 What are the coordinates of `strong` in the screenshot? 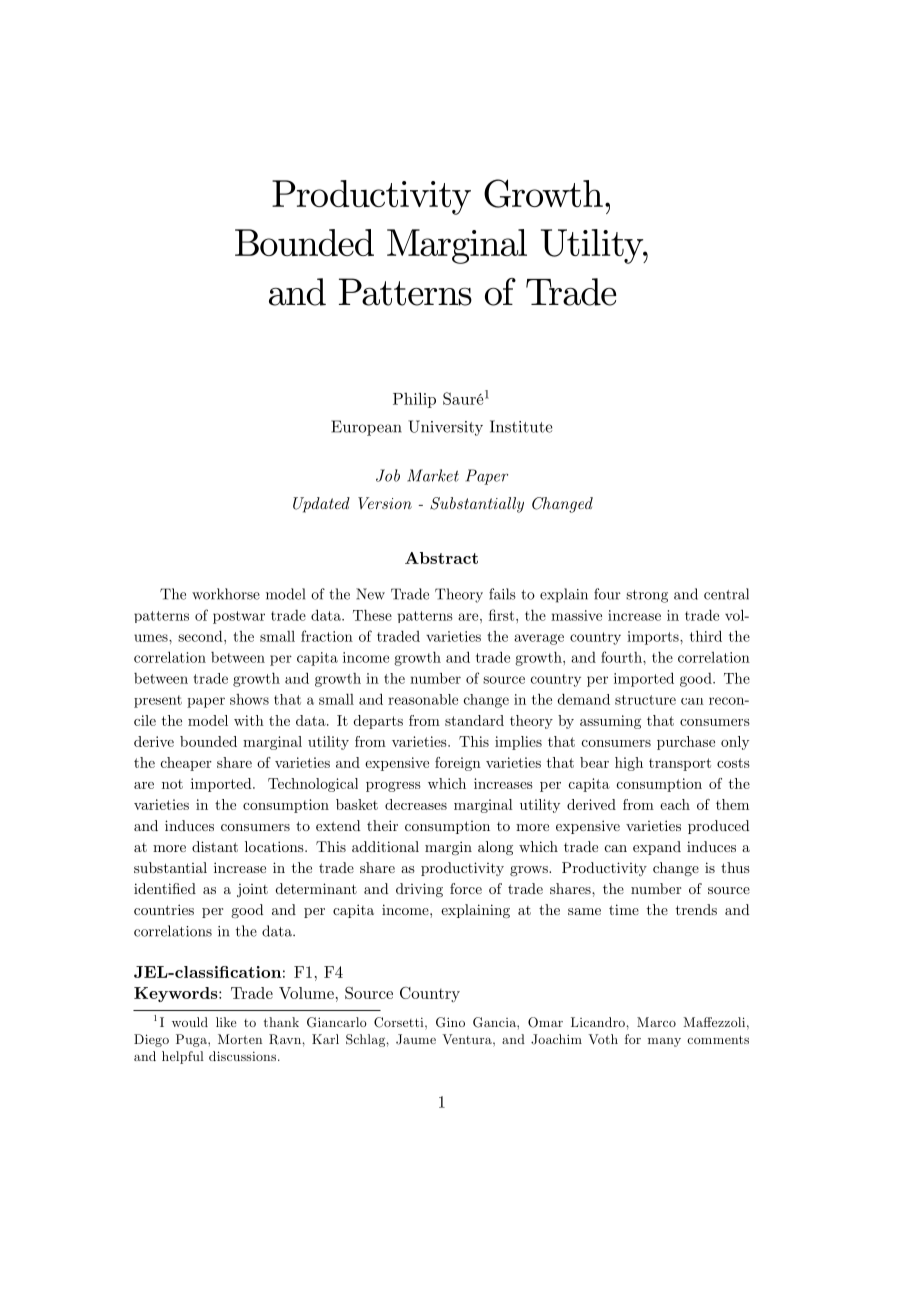 It's located at (647, 596).
